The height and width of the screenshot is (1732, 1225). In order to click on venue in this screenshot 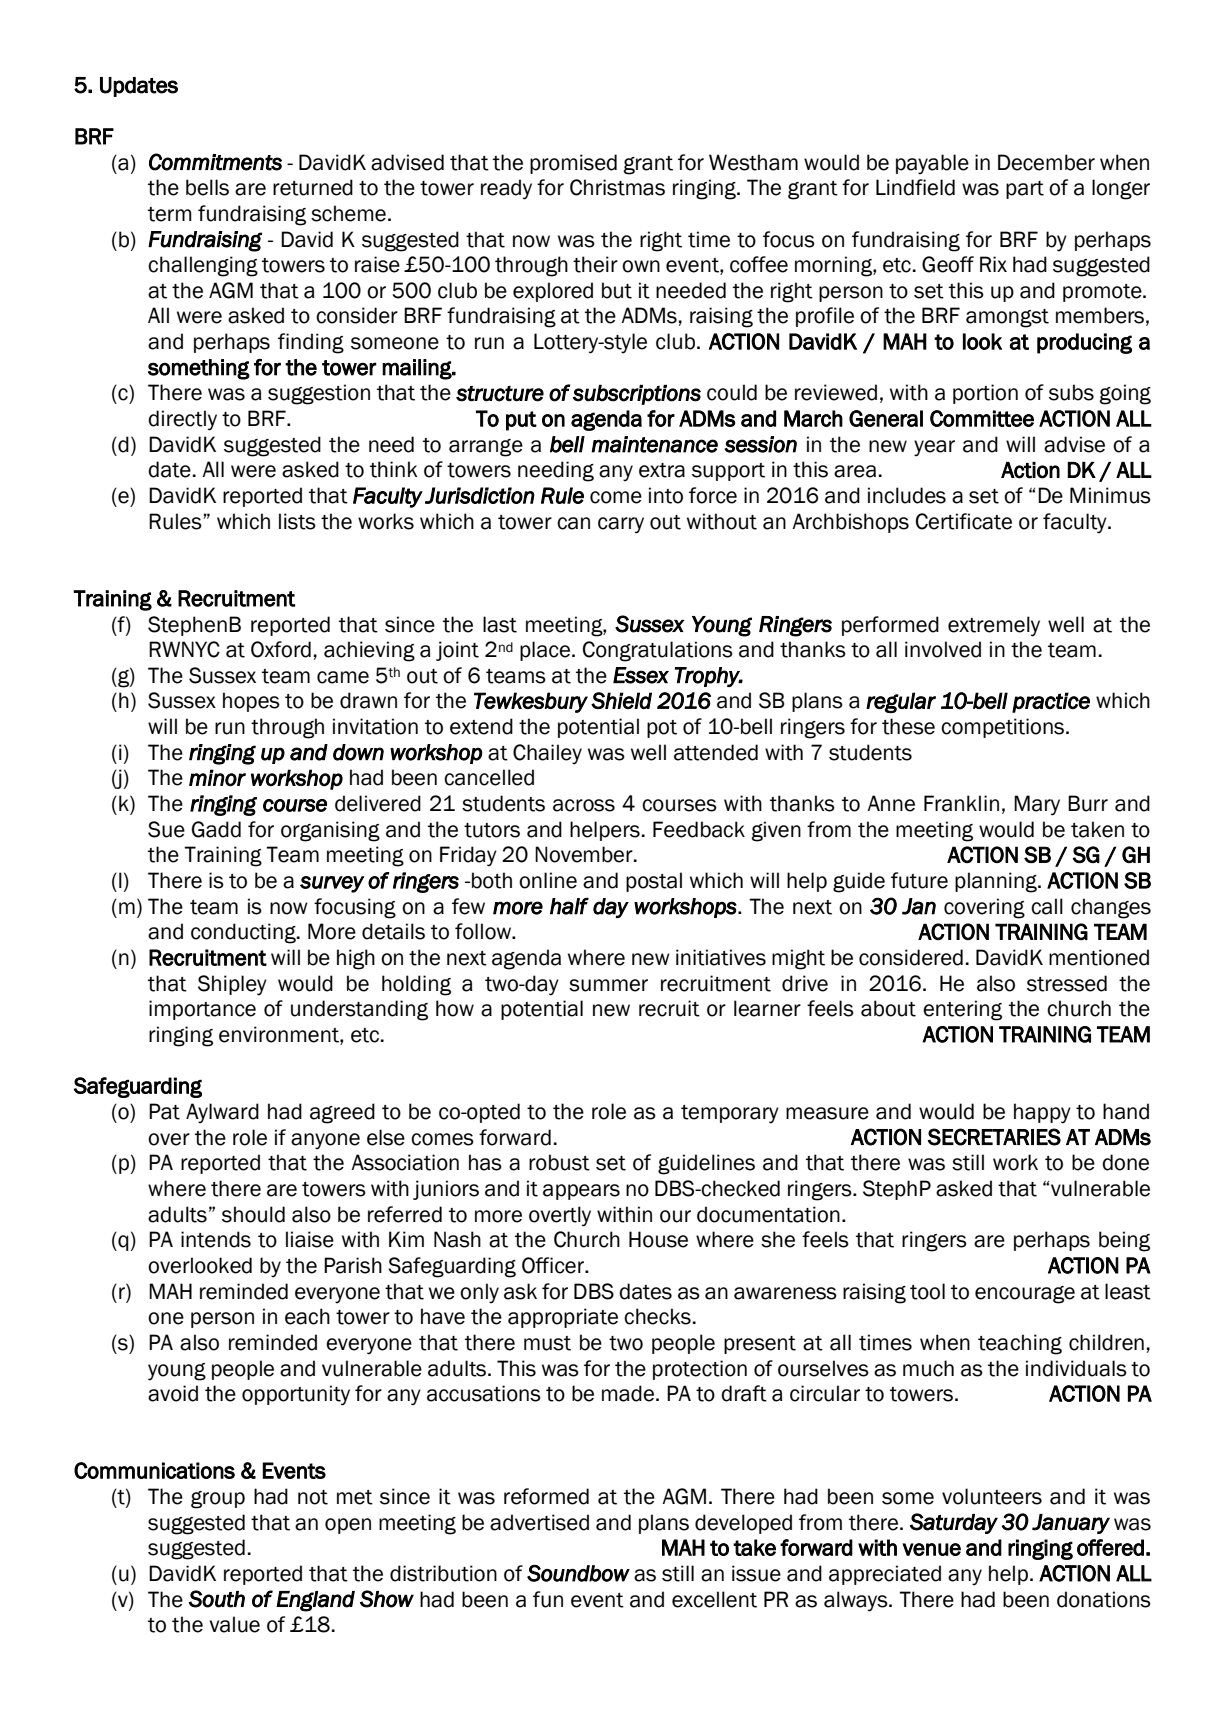, I will do `click(931, 1549)`.
